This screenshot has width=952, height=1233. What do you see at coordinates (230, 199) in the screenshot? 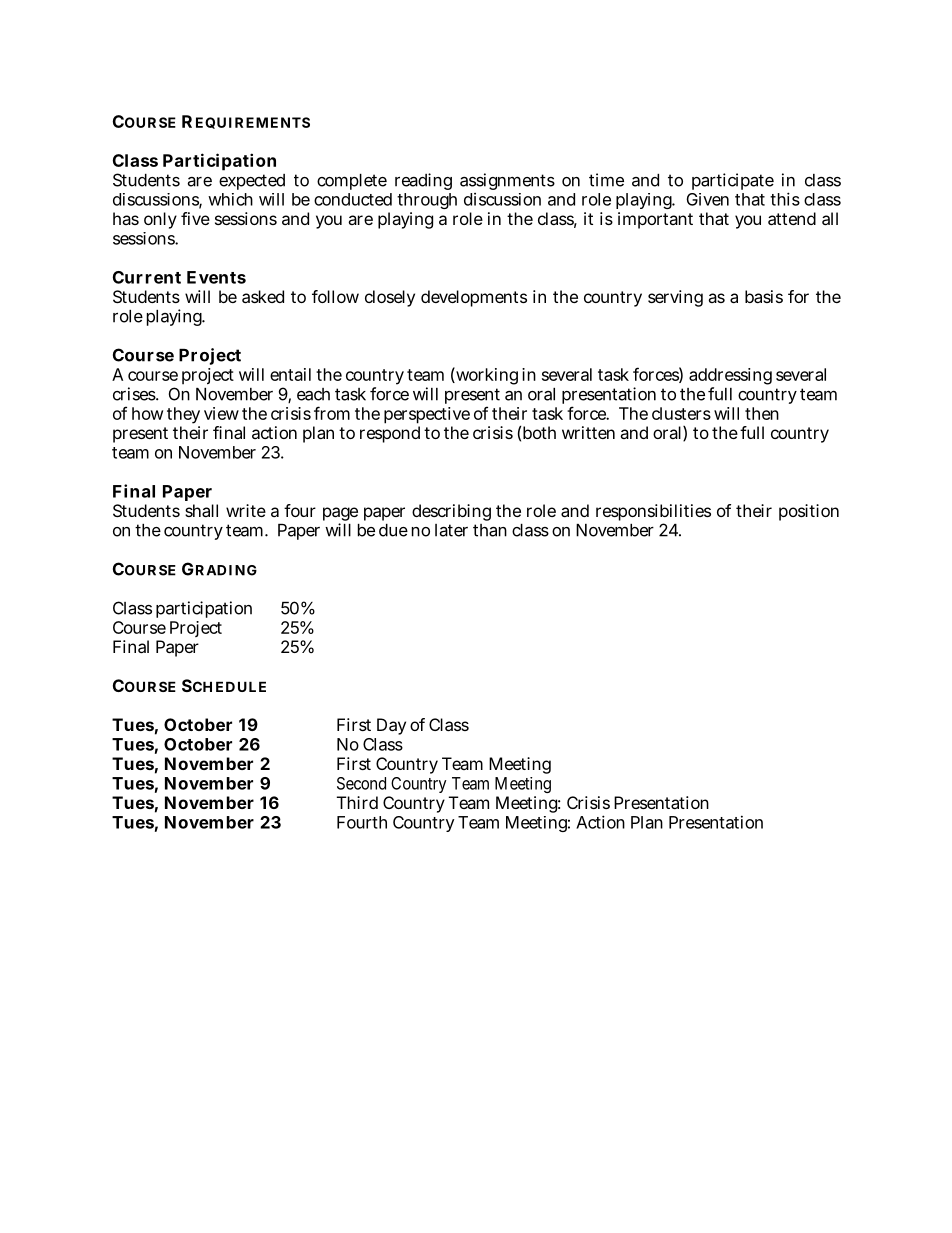
I see `which` at bounding box center [230, 199].
